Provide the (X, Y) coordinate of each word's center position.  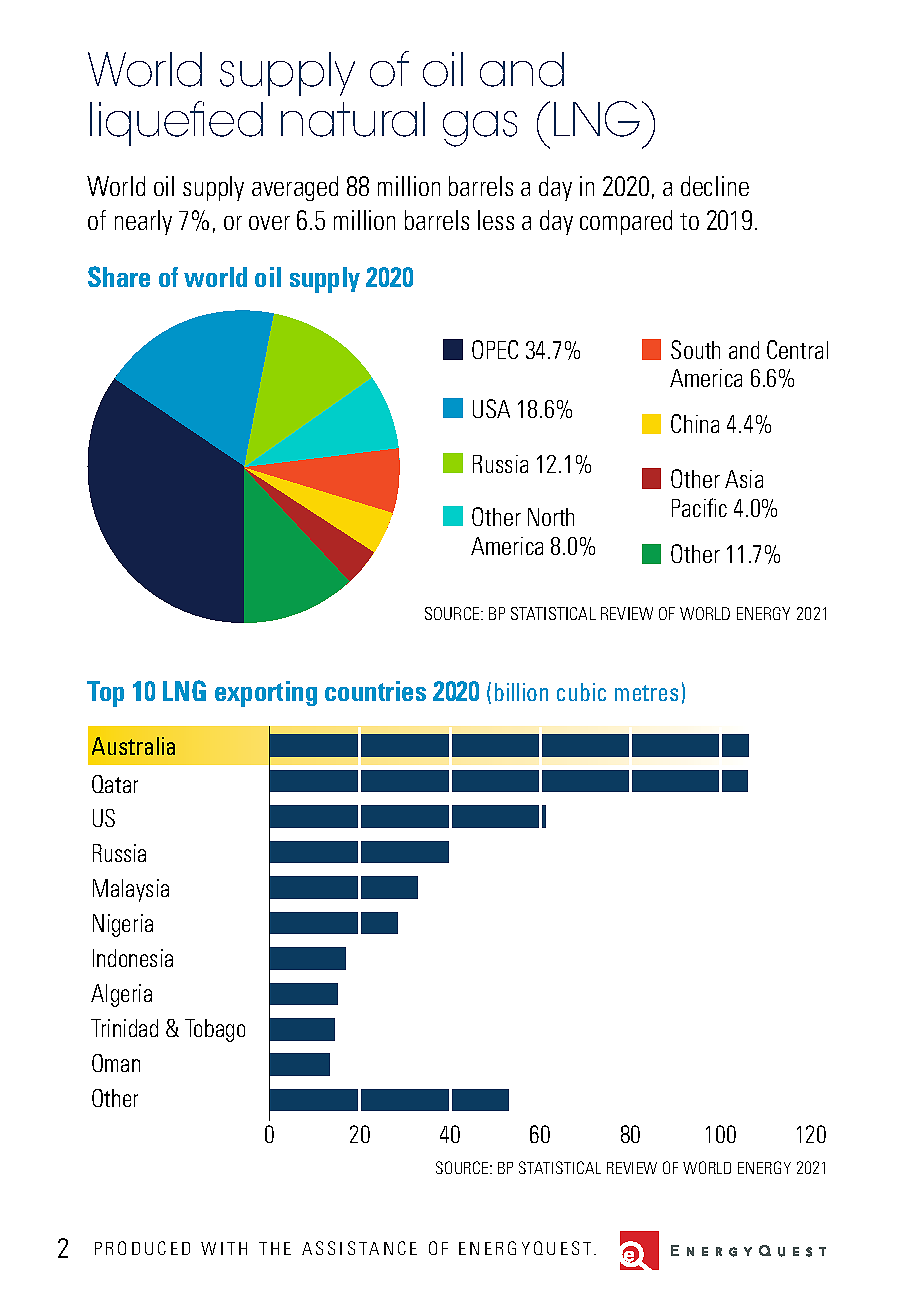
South (695, 349)
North (551, 517)
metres (646, 693)
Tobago (215, 1030)
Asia (744, 479)
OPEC (495, 349)
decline (715, 186)
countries (375, 691)
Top (105, 694)
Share (119, 276)
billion (521, 692)
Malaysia (131, 890)
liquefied (176, 123)
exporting (266, 694)
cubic (581, 692)
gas (480, 129)
